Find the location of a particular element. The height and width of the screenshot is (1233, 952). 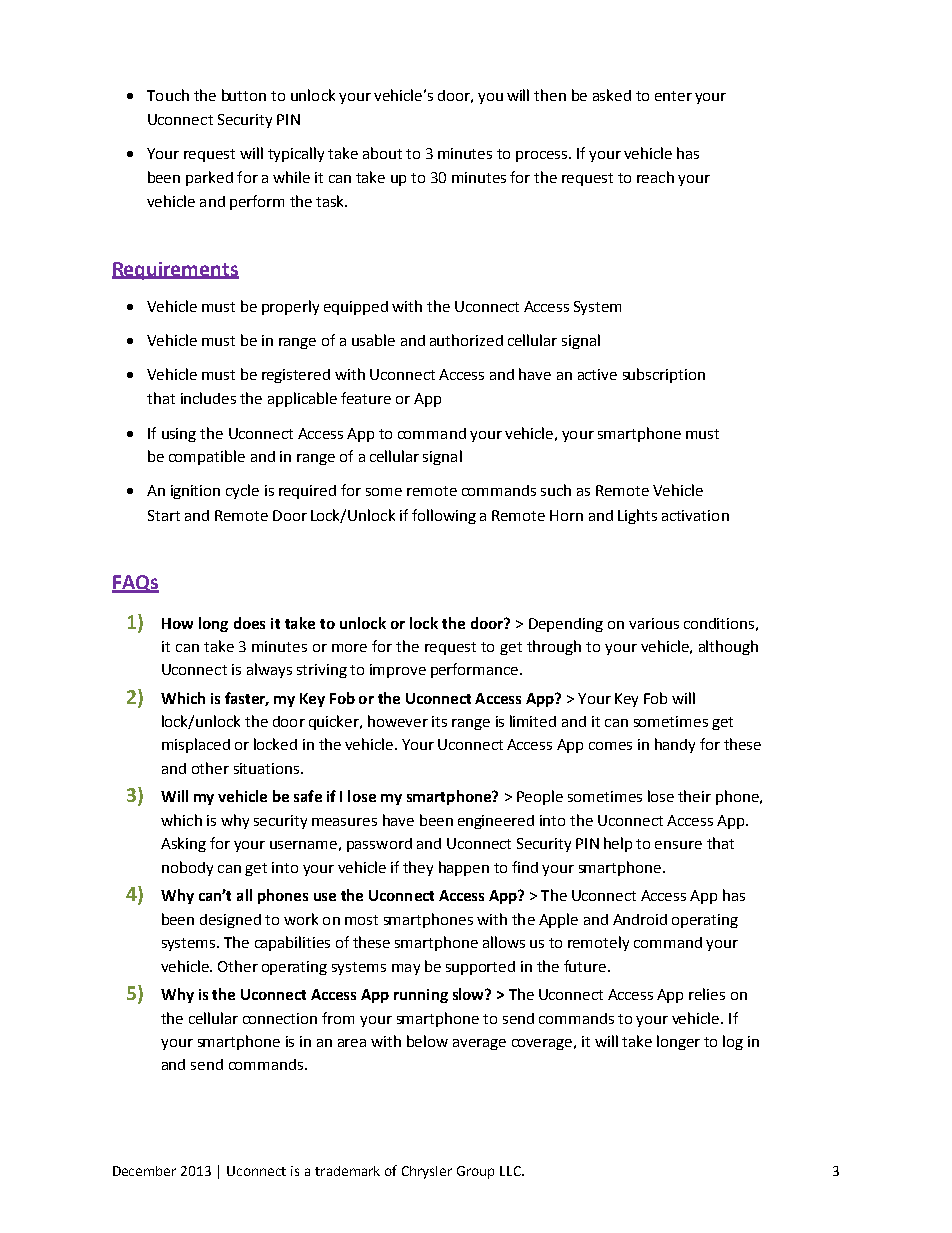

December is located at coordinates (144, 1171).
